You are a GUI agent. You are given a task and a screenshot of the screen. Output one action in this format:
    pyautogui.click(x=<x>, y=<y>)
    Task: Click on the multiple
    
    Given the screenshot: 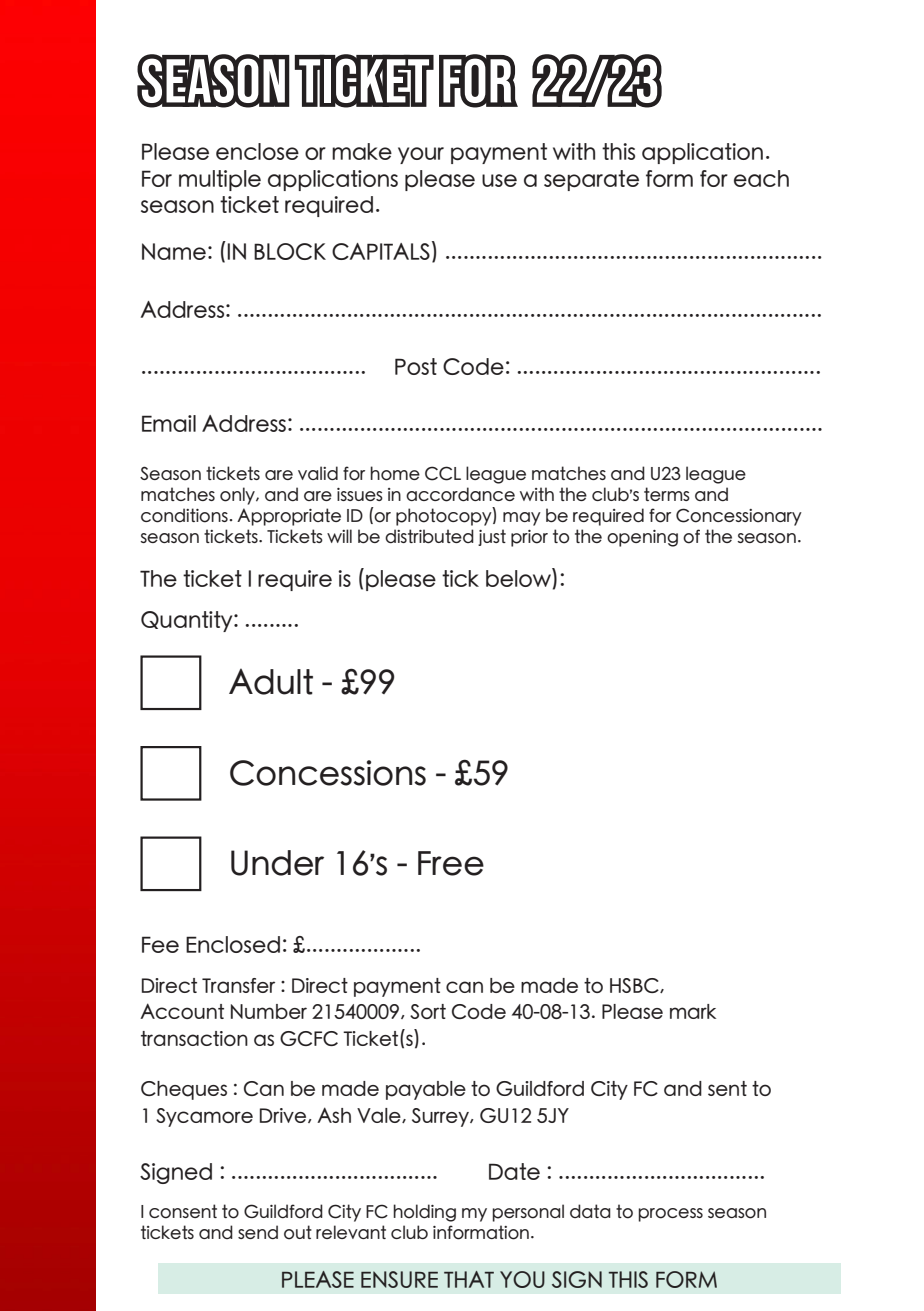 What is the action you would take?
    pyautogui.click(x=220, y=180)
